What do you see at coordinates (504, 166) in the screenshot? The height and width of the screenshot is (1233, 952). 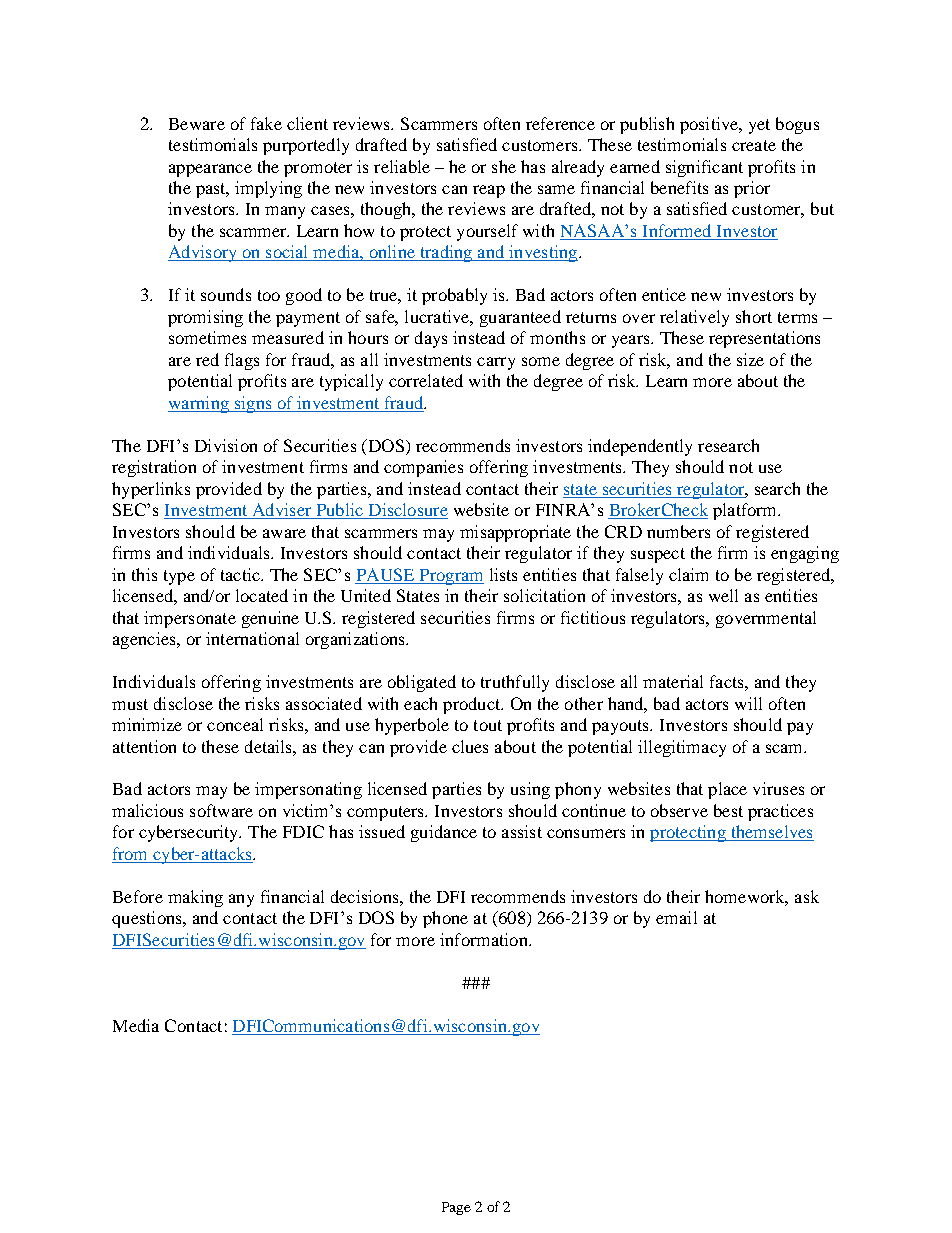 I see `she` at bounding box center [504, 166].
